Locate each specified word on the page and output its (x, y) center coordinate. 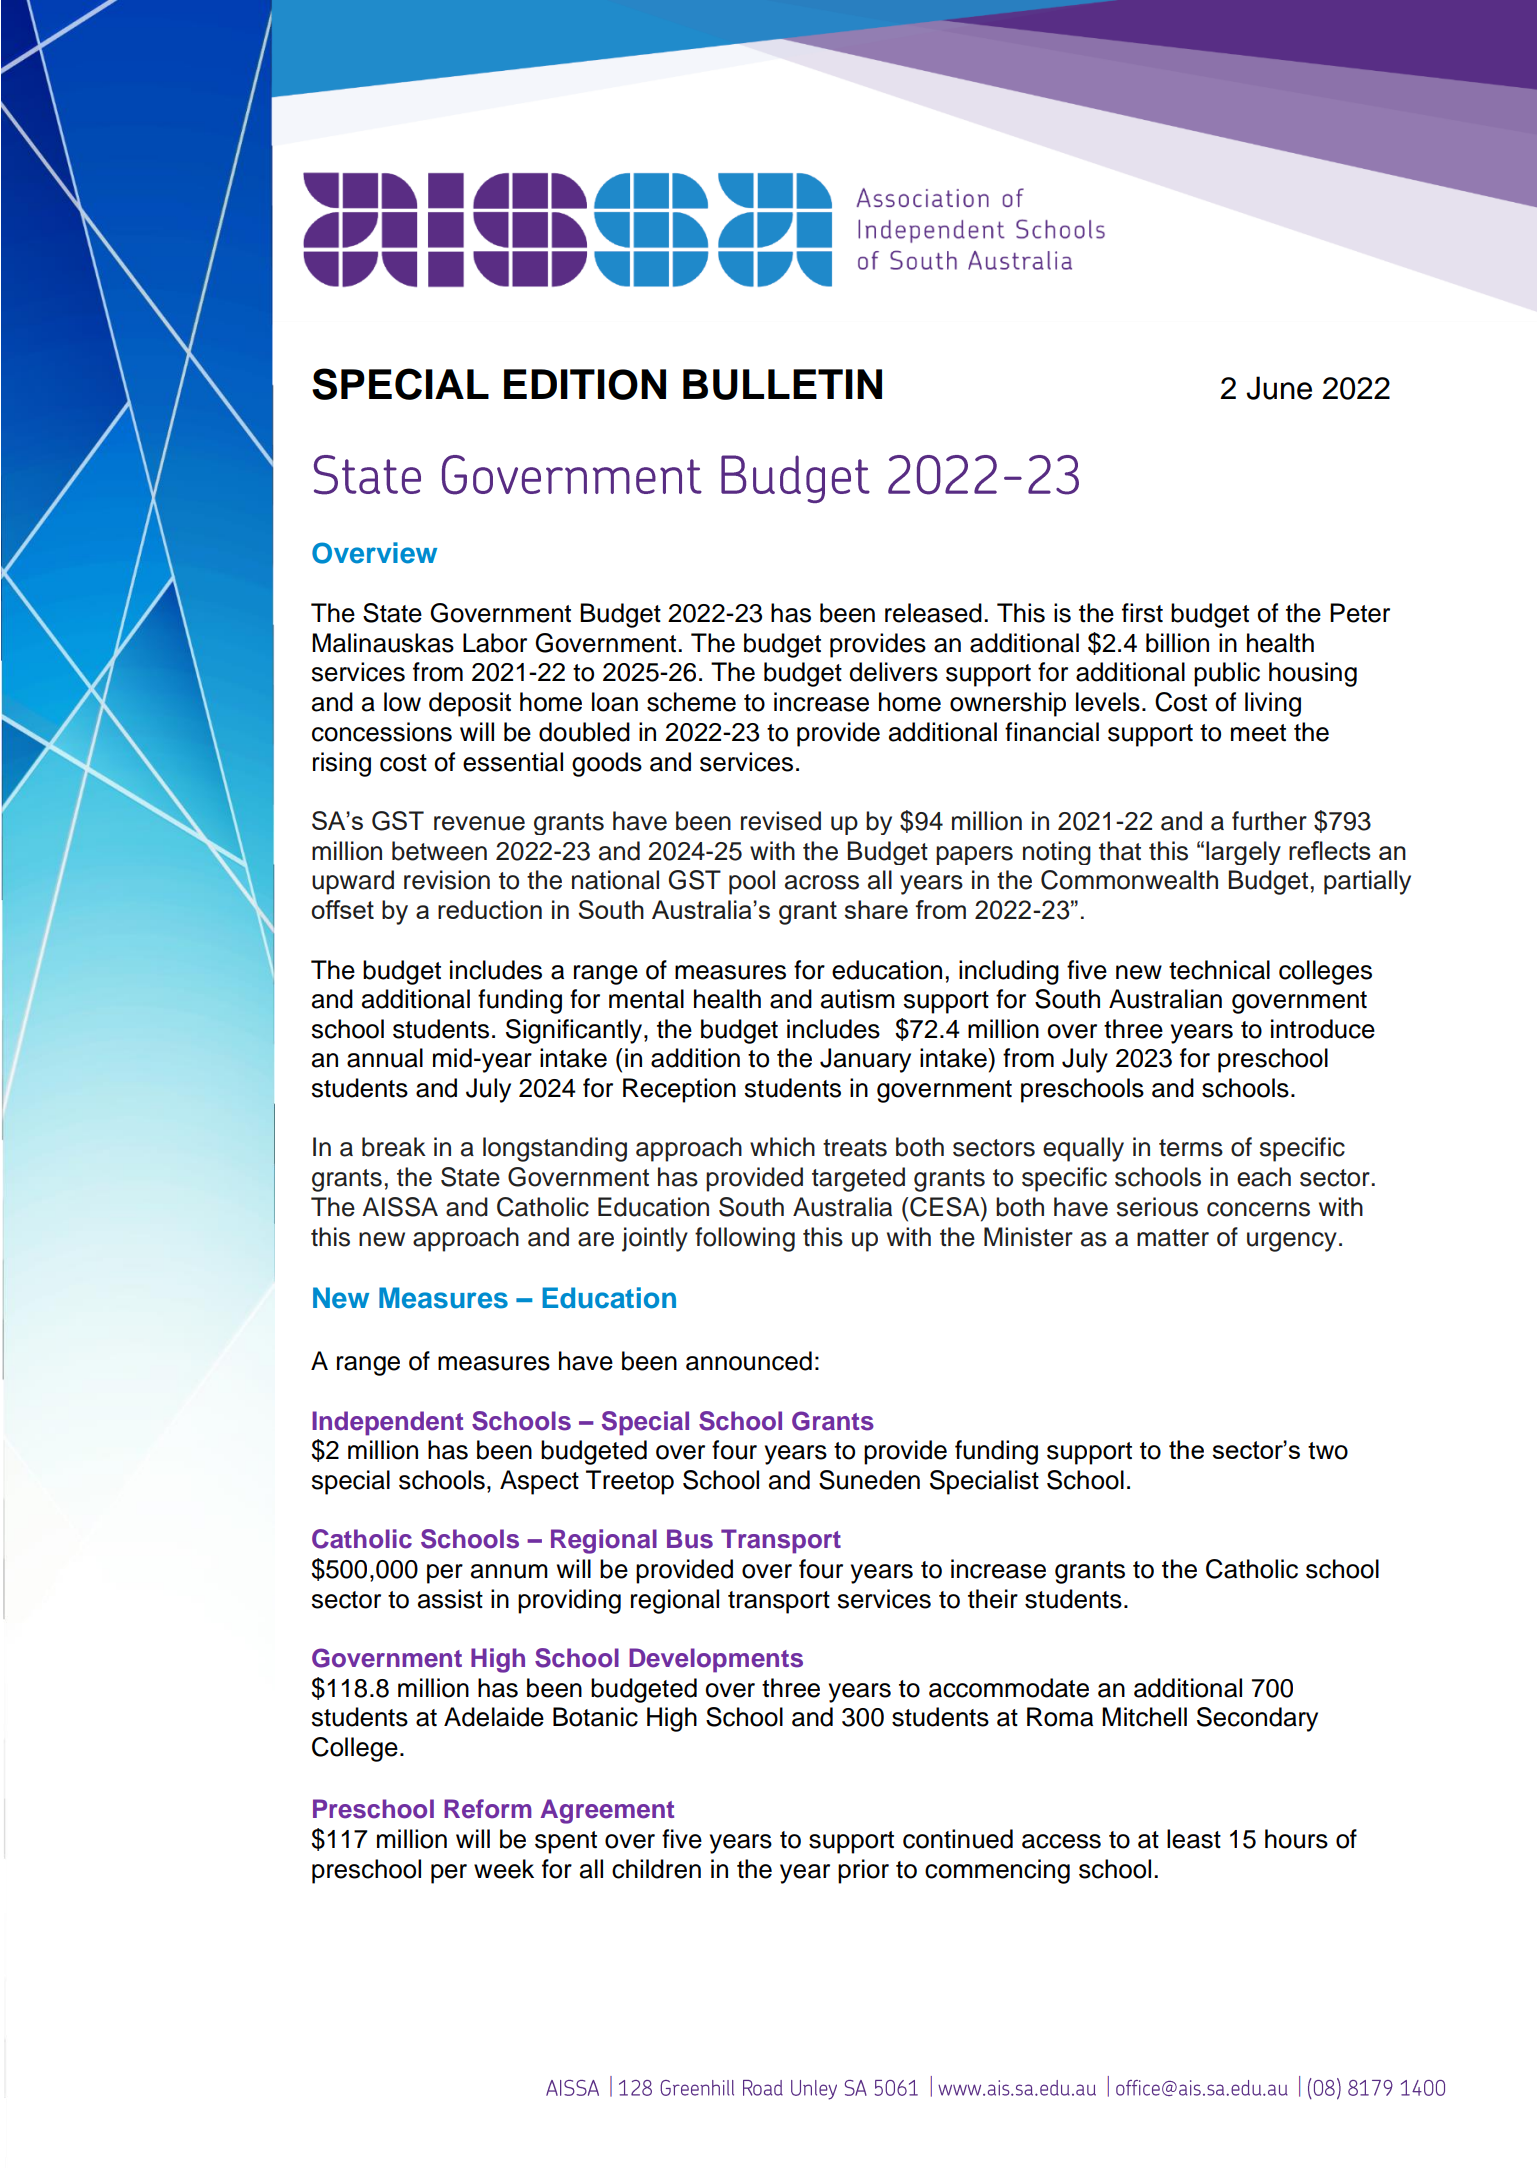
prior (863, 1871)
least (1194, 1839)
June (1279, 388)
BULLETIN (782, 384)
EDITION (585, 384)
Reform (488, 1809)
